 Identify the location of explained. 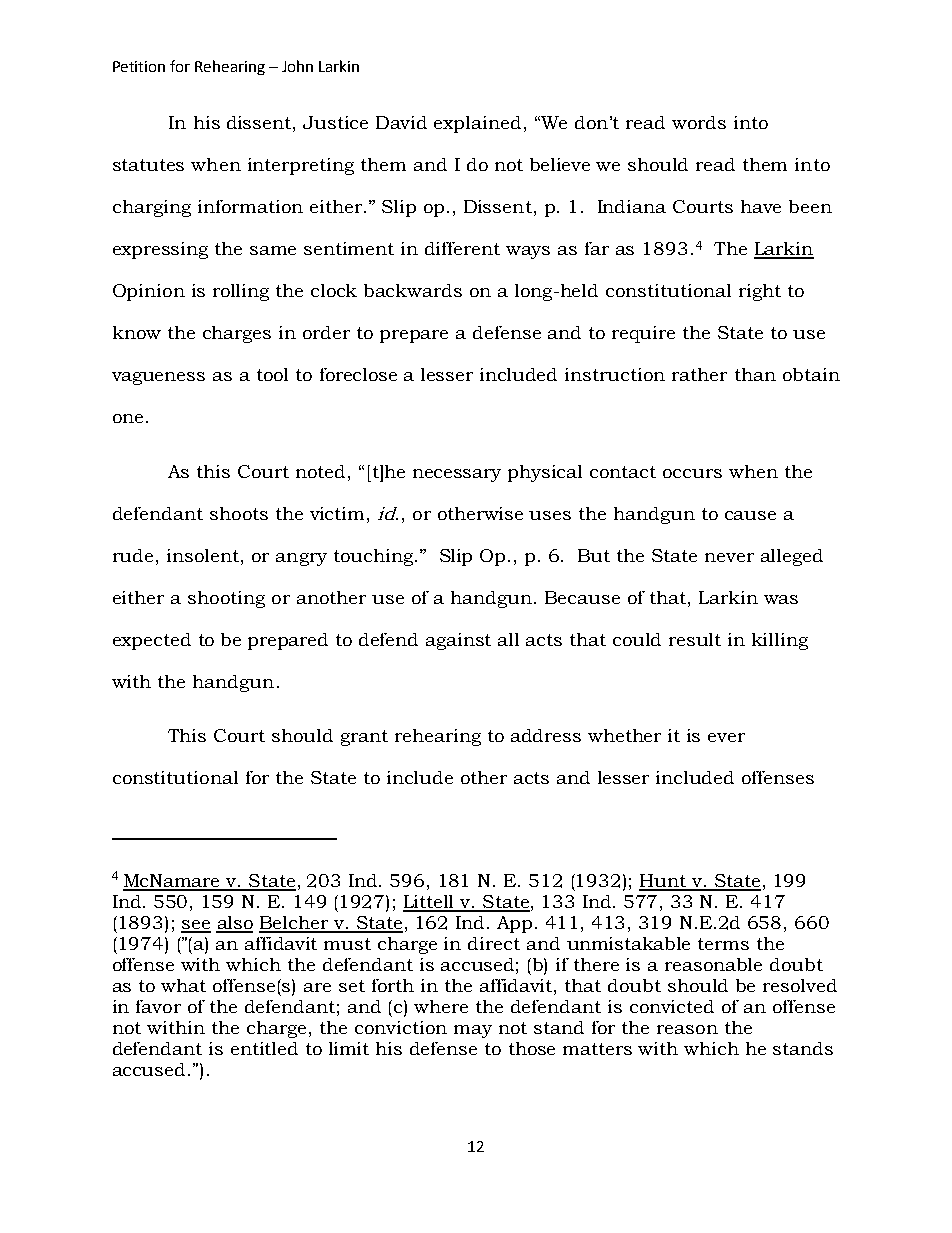
(477, 124).
